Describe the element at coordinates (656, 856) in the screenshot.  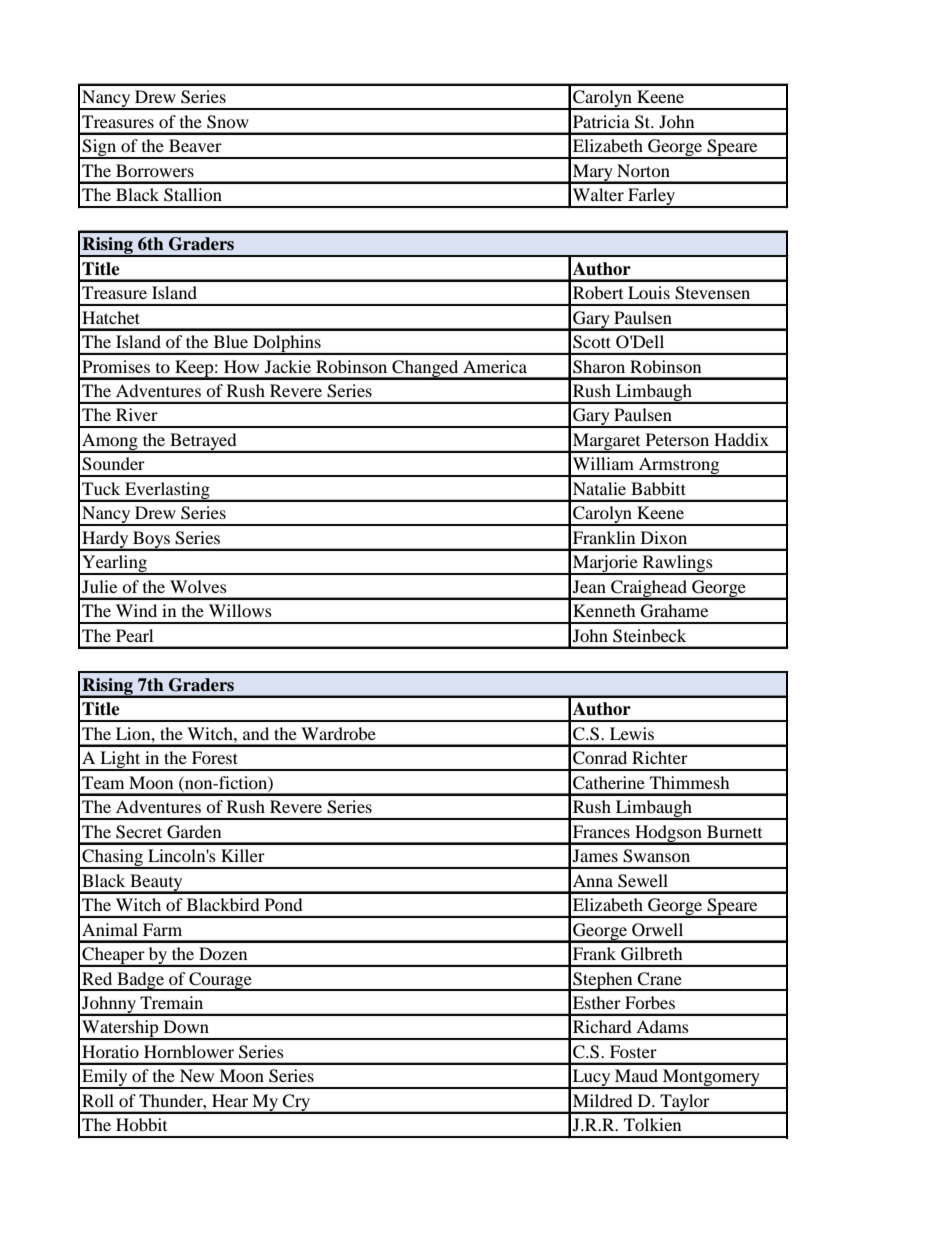
I see `Swanson` at that location.
